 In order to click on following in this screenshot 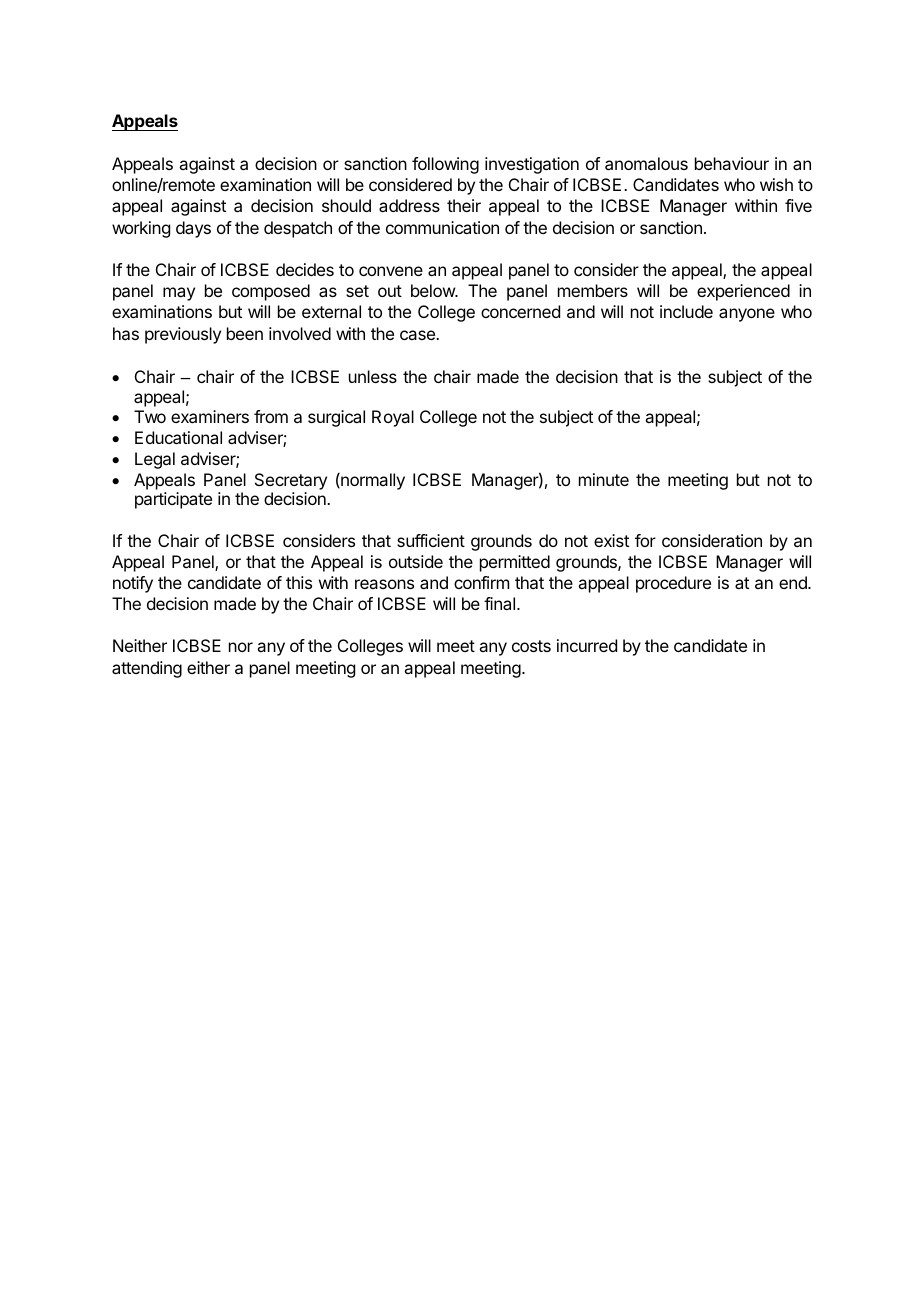, I will do `click(445, 165)`.
